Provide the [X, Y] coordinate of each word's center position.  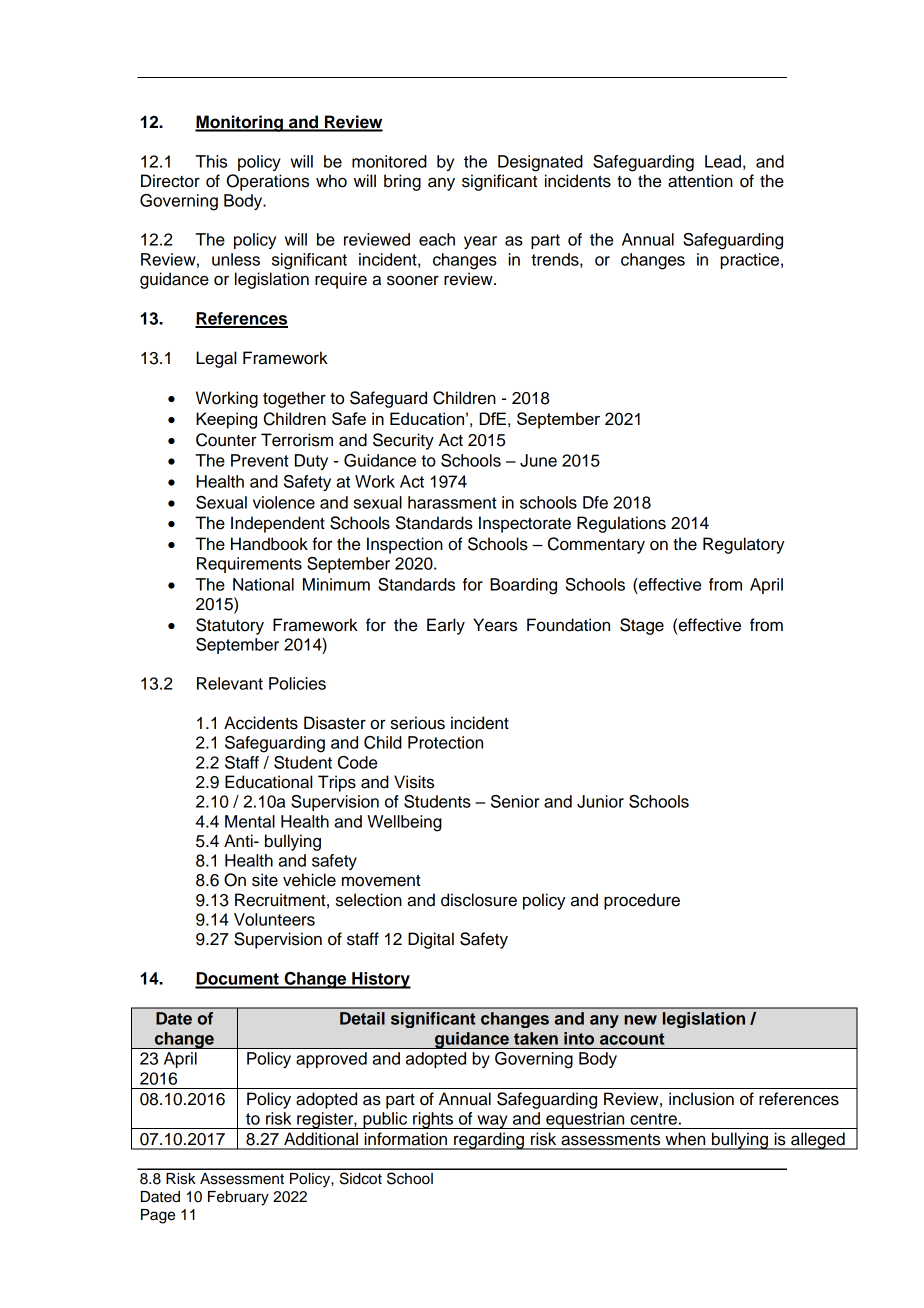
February [238, 1198]
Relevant [230, 683]
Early [446, 626]
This [211, 161]
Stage [642, 626]
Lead [723, 161]
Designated [540, 163]
